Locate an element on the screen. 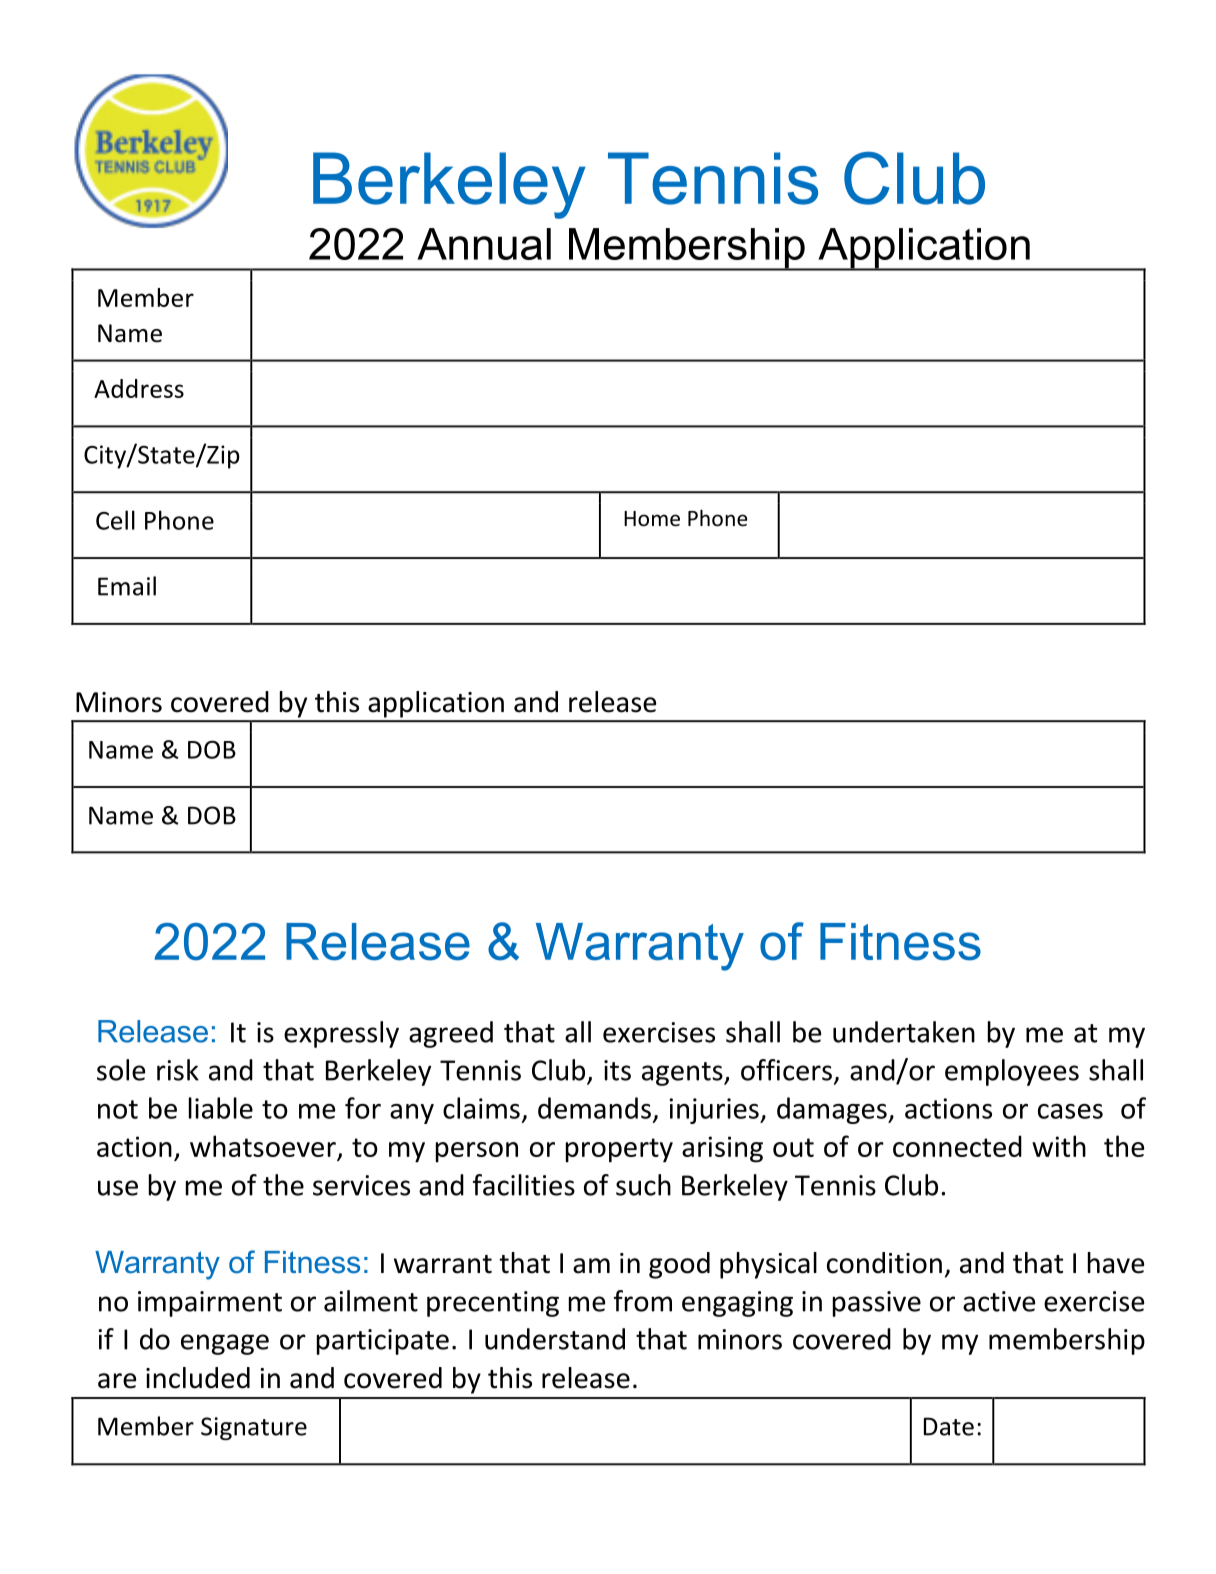  included is located at coordinates (198, 1378).
